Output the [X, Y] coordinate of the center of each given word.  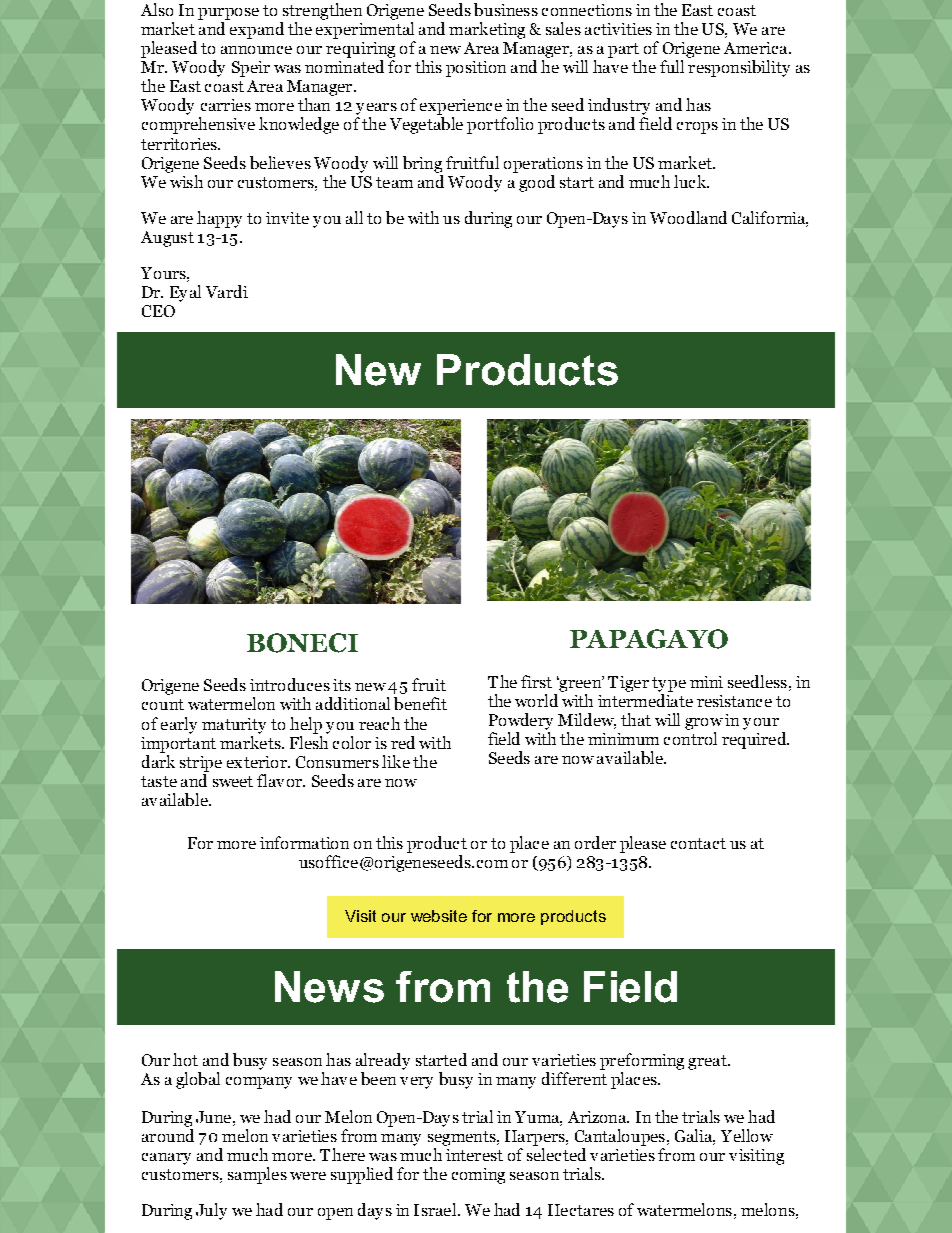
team [394, 182]
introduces [290, 684]
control [690, 738]
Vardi [227, 291]
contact [698, 843]
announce [256, 50]
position [476, 69]
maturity [234, 726]
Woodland [688, 217]
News [329, 987]
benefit [420, 703]
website [439, 916]
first [536, 681]
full [672, 66]
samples [257, 1175]
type [669, 684]
